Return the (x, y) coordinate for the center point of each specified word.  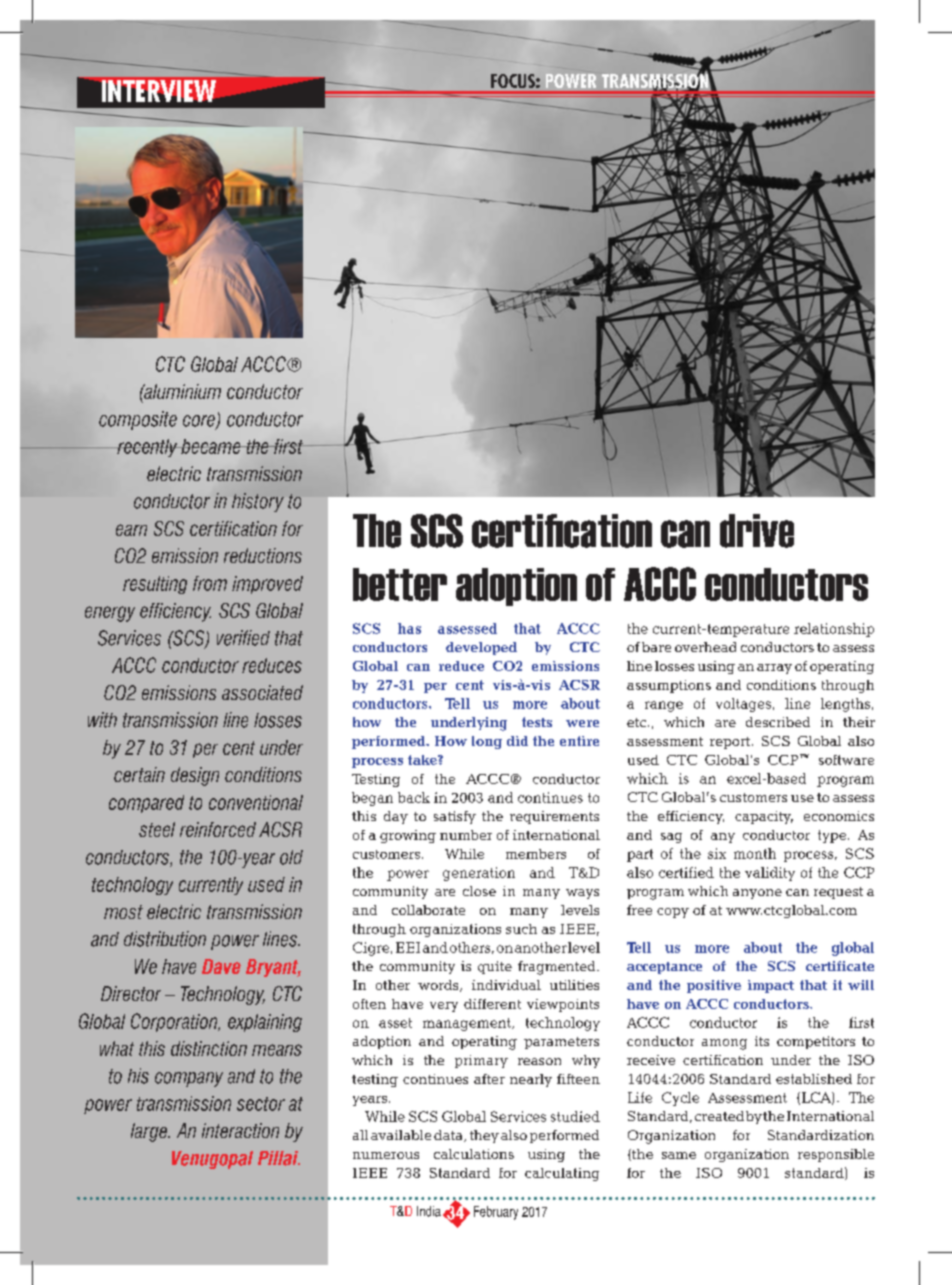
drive (757, 531)
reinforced (218, 829)
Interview (159, 91)
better (400, 584)
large (150, 1132)
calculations (474, 1154)
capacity (764, 817)
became (211, 446)
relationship (834, 630)
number (466, 835)
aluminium (181, 391)
